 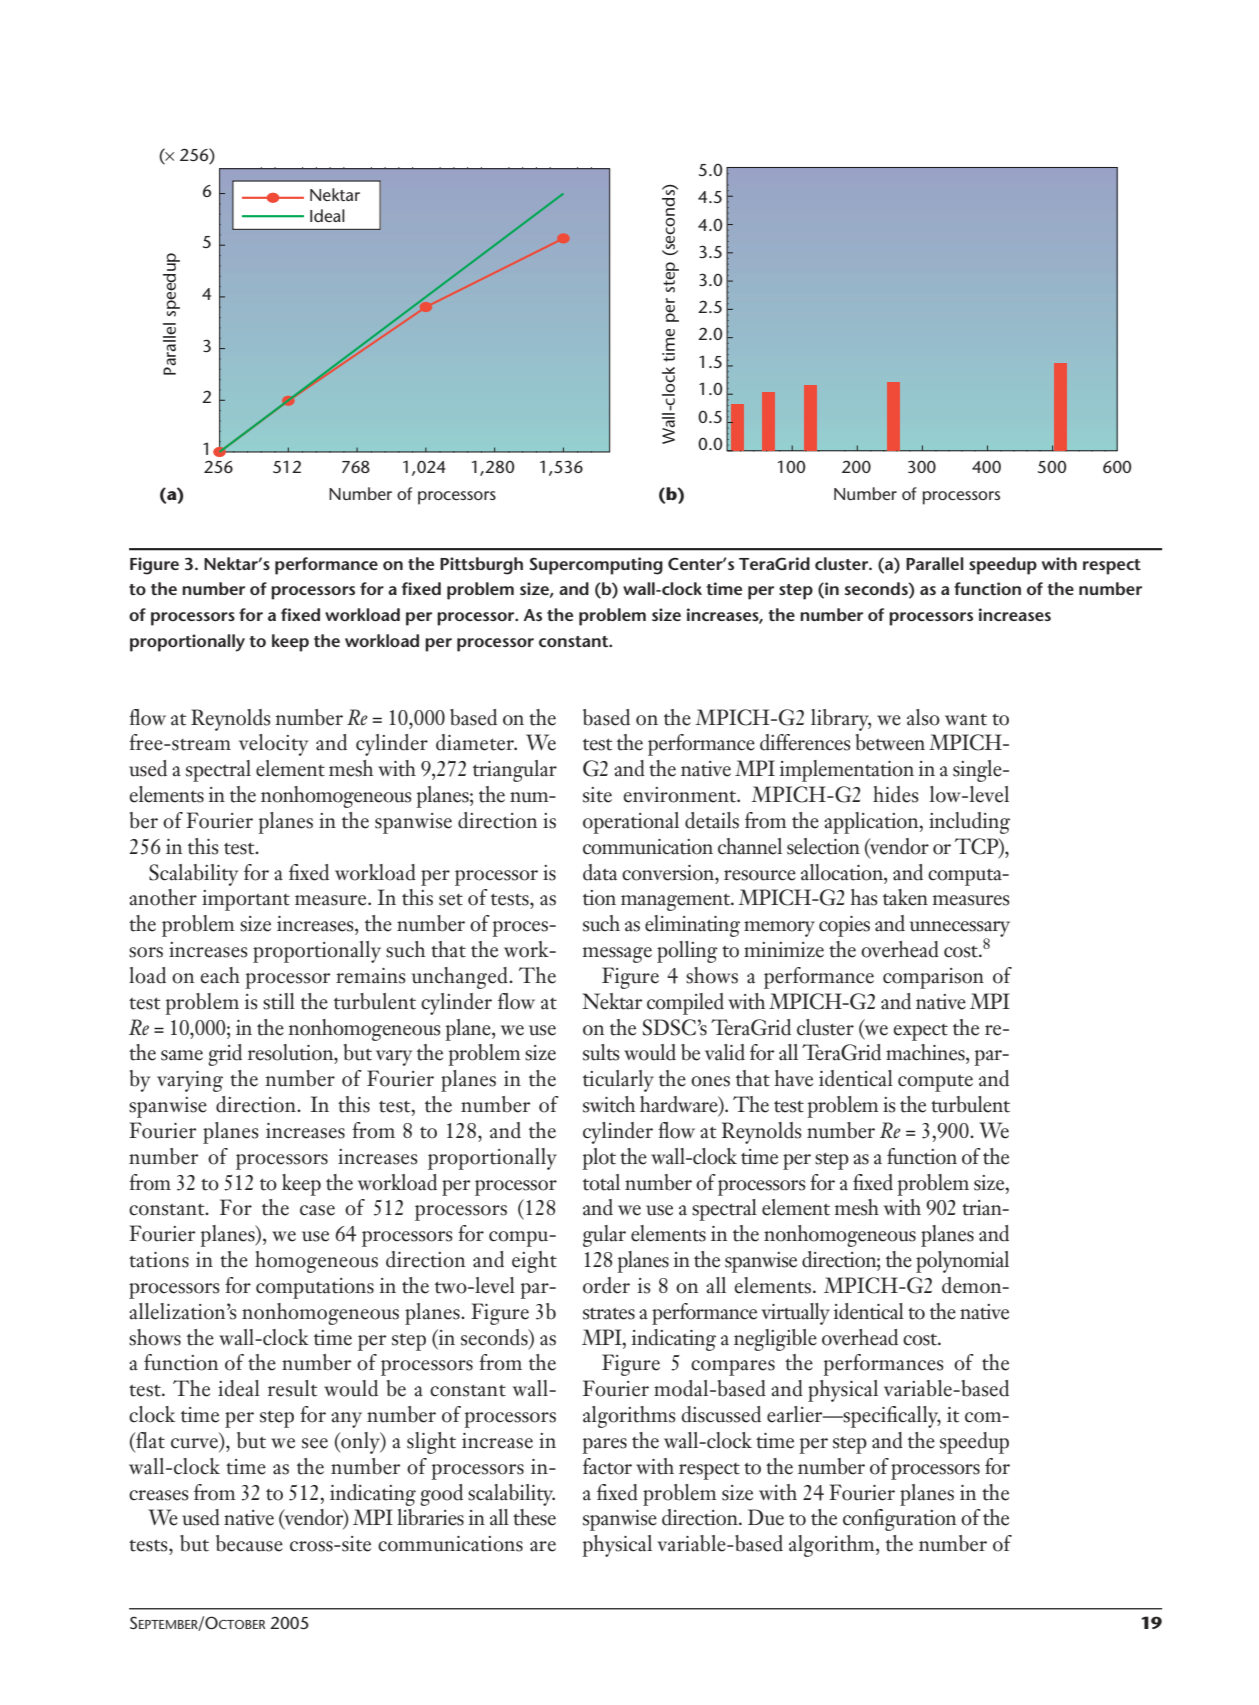 I want to click on eight, so click(x=534, y=1262).
